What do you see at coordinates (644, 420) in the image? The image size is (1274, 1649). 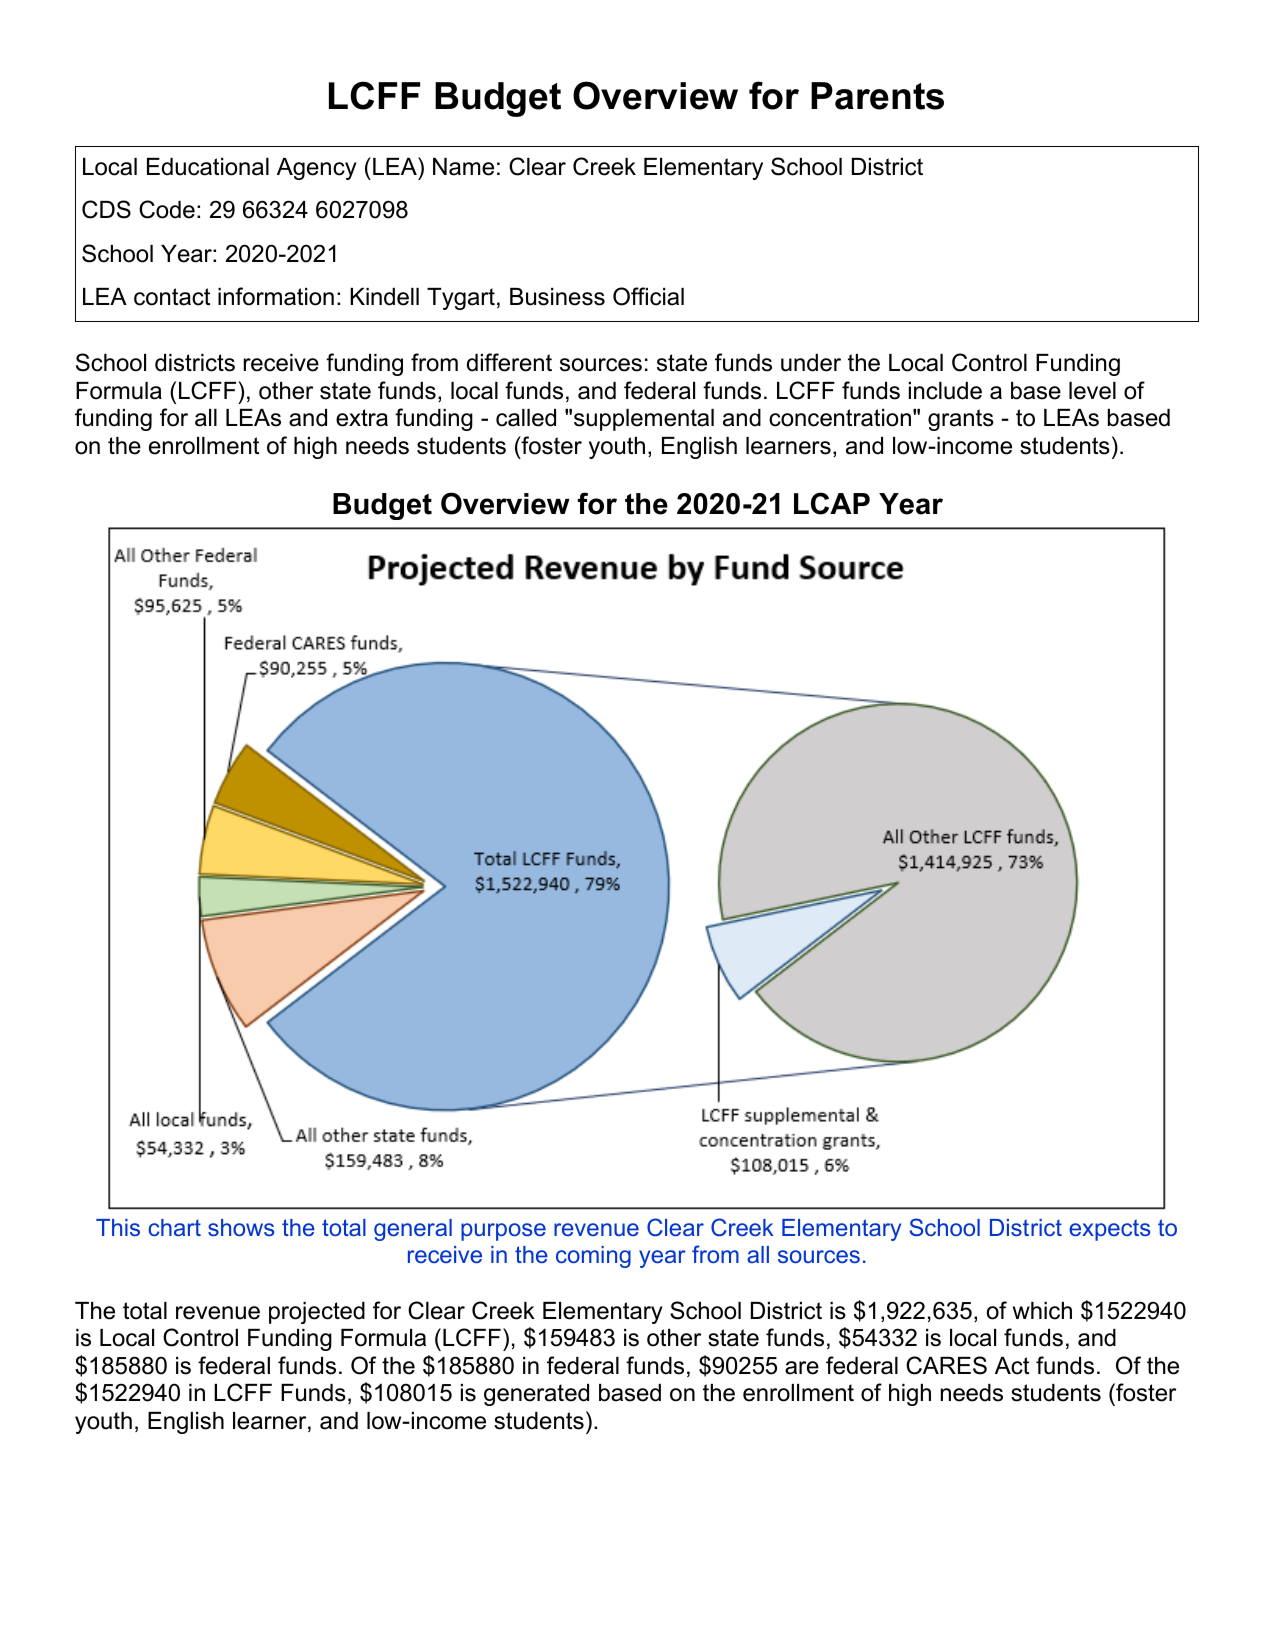 I see `supplemental` at bounding box center [644, 420].
